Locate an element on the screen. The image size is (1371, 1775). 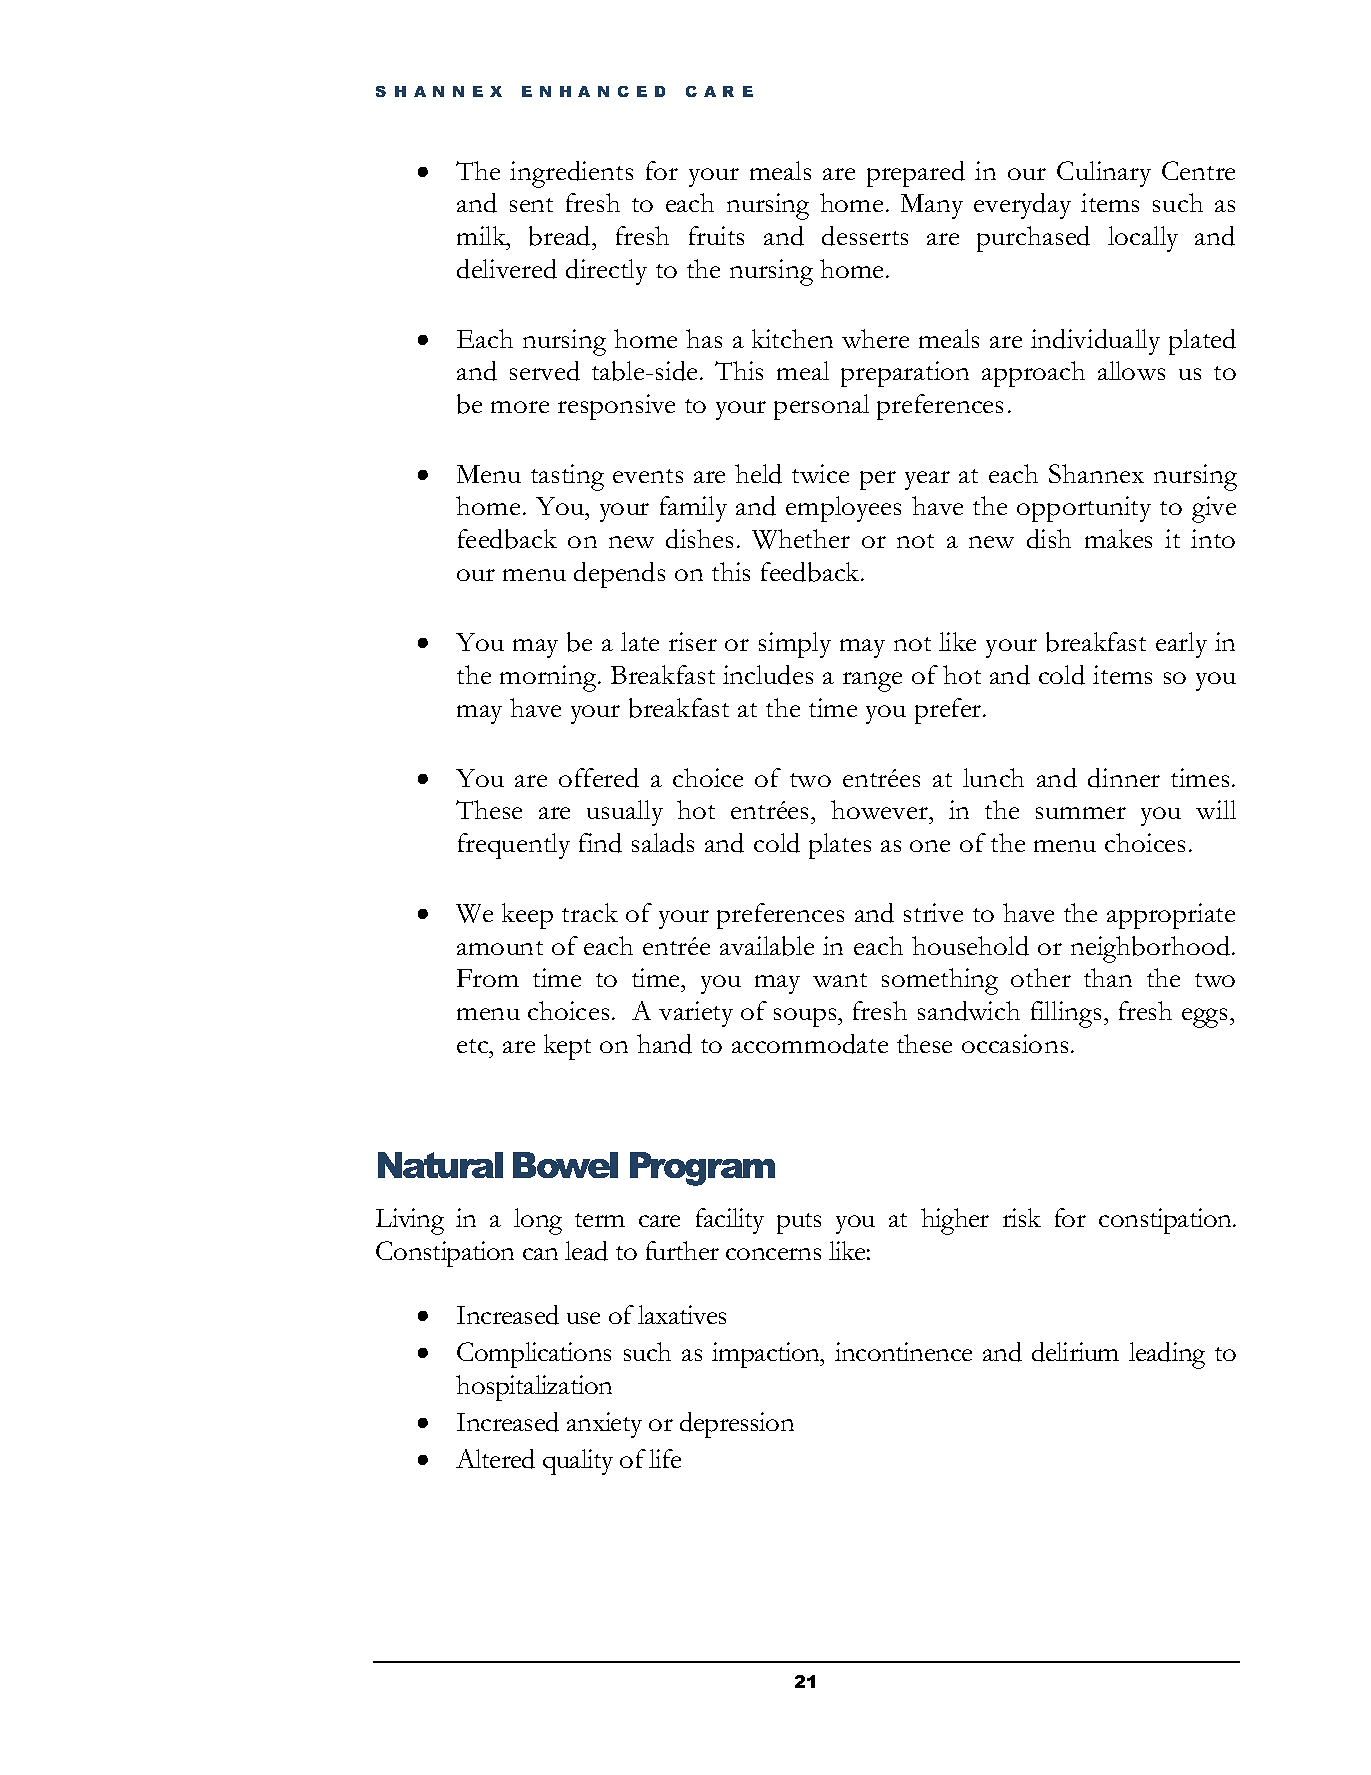
soups is located at coordinates (806, 1017).
